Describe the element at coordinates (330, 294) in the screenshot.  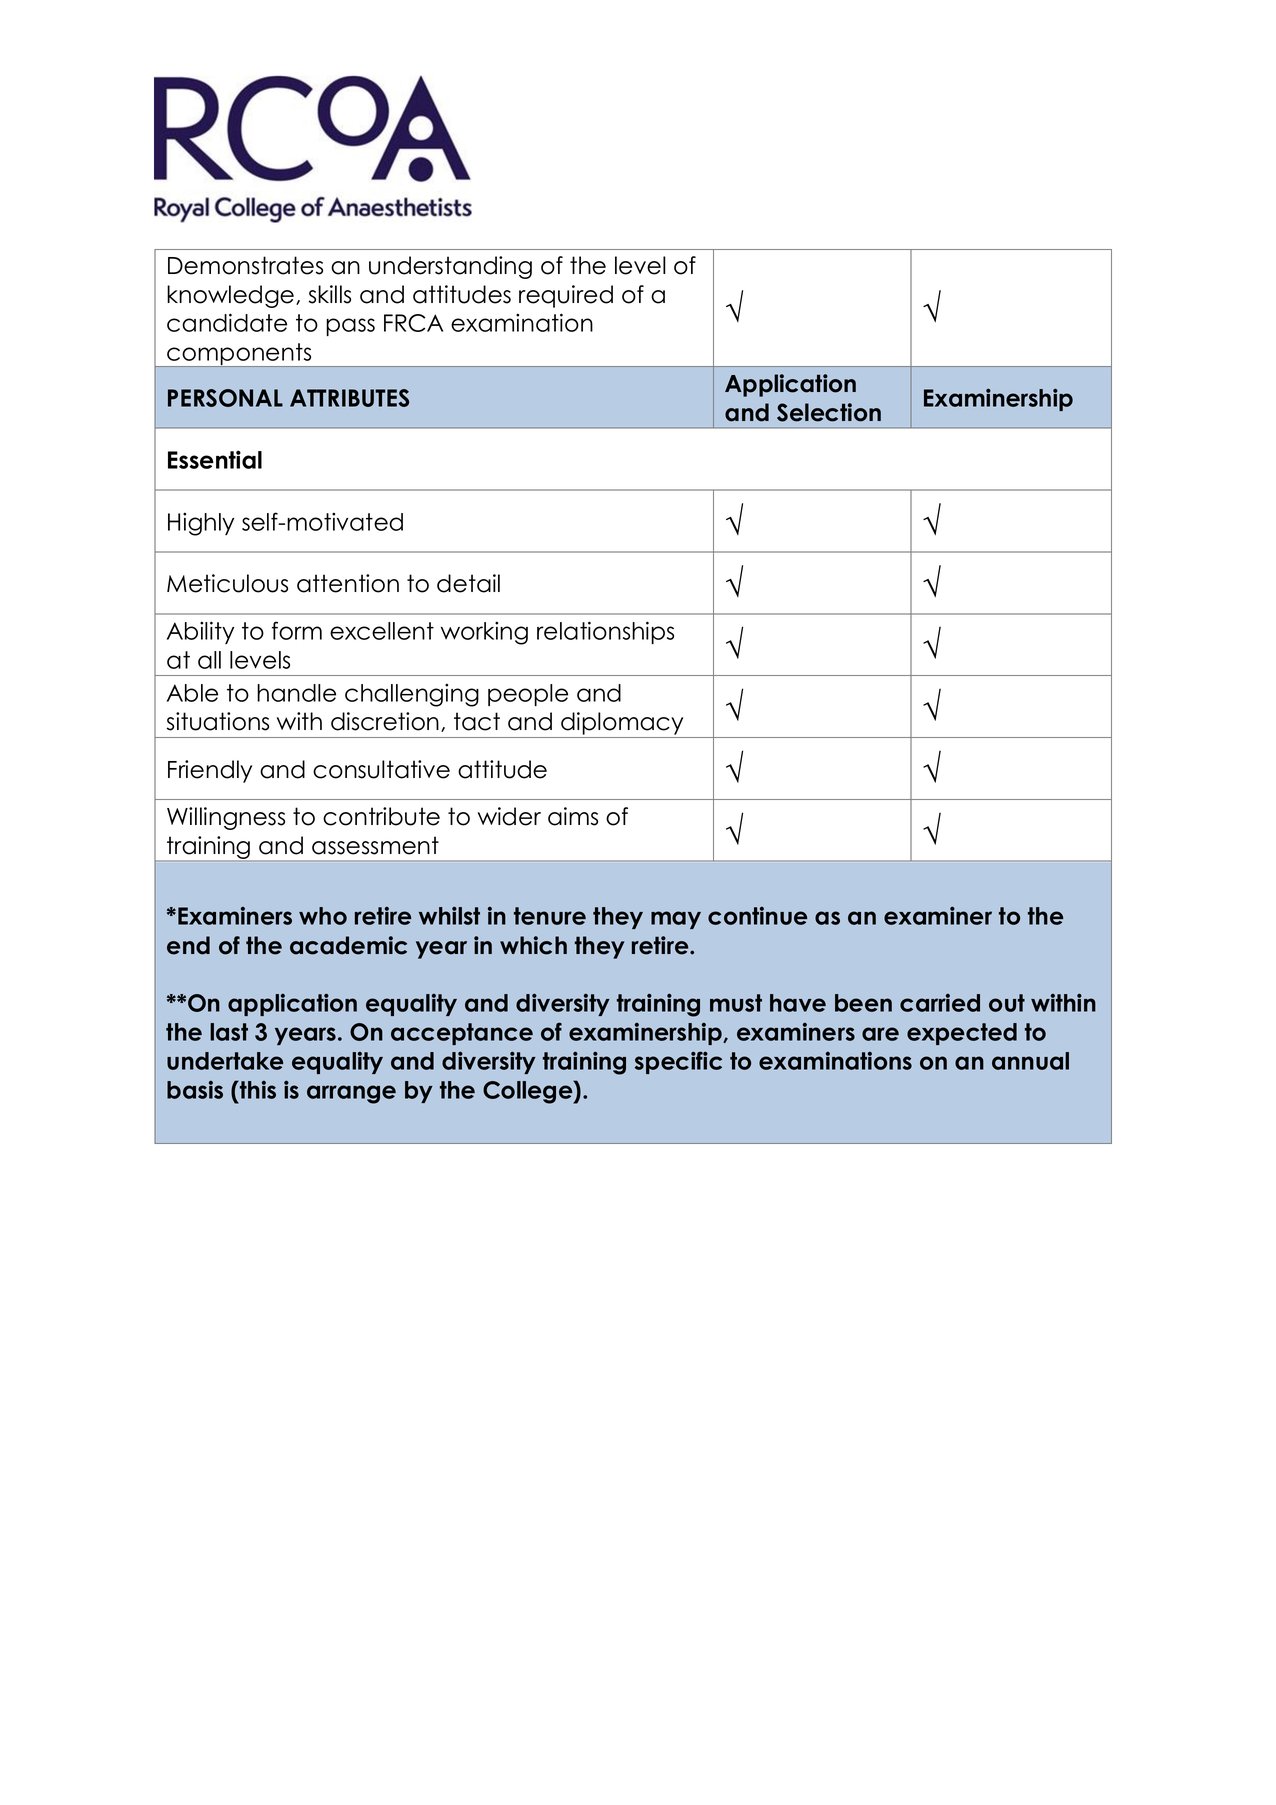
I see `skills` at that location.
